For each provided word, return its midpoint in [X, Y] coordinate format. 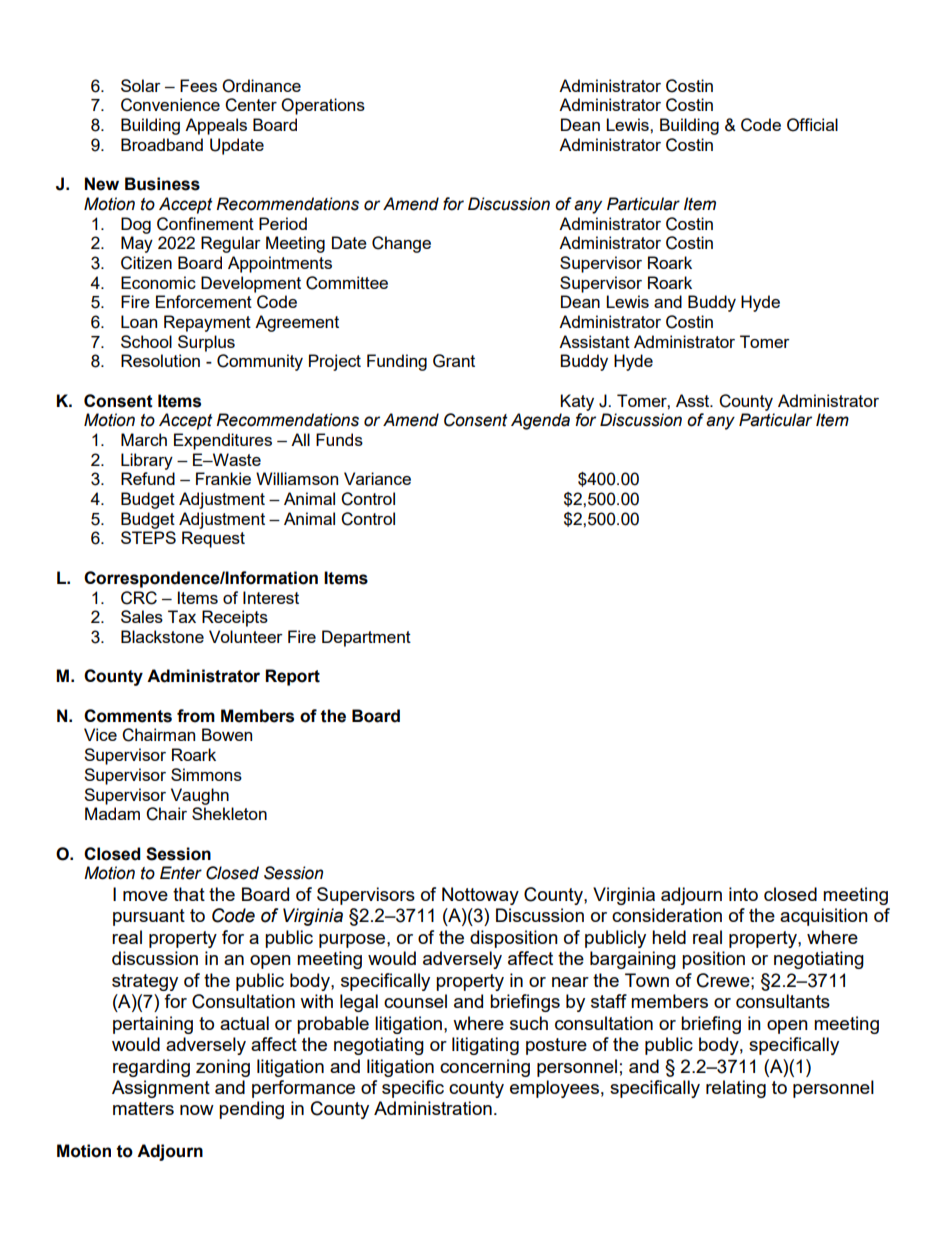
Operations [323, 106]
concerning [485, 1068]
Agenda [540, 421]
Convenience [170, 105]
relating [736, 1089]
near [570, 982]
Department [366, 638]
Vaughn [200, 796]
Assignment [161, 1089]
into [743, 894]
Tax [182, 616]
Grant [454, 361]
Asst [694, 400]
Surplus [206, 343]
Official [812, 125]
